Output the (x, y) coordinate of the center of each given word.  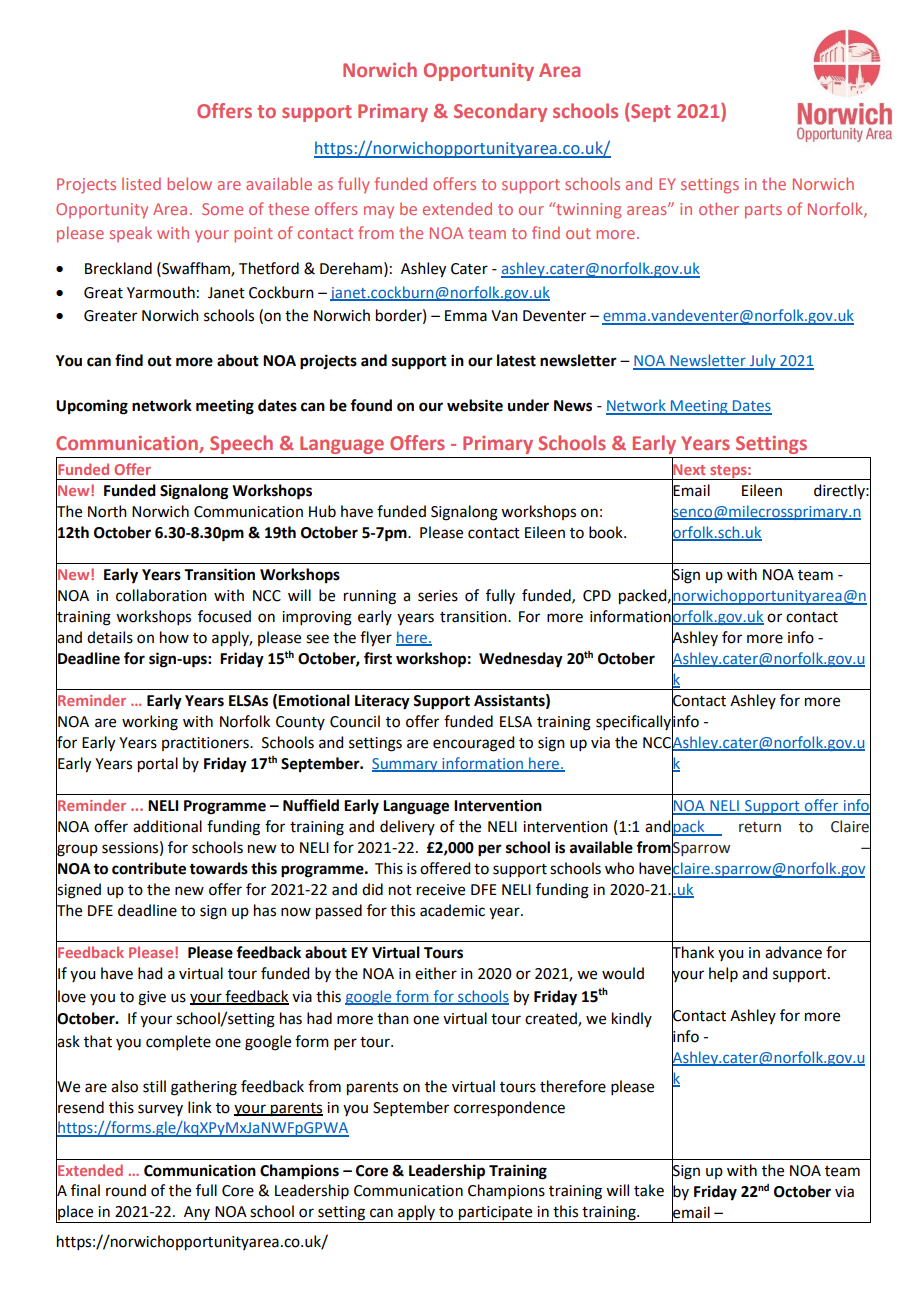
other (719, 208)
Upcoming (92, 407)
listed (141, 183)
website (475, 405)
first (378, 658)
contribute (149, 868)
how (174, 637)
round (126, 1190)
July (762, 362)
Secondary (500, 112)
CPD (597, 596)
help (723, 974)
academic (452, 910)
